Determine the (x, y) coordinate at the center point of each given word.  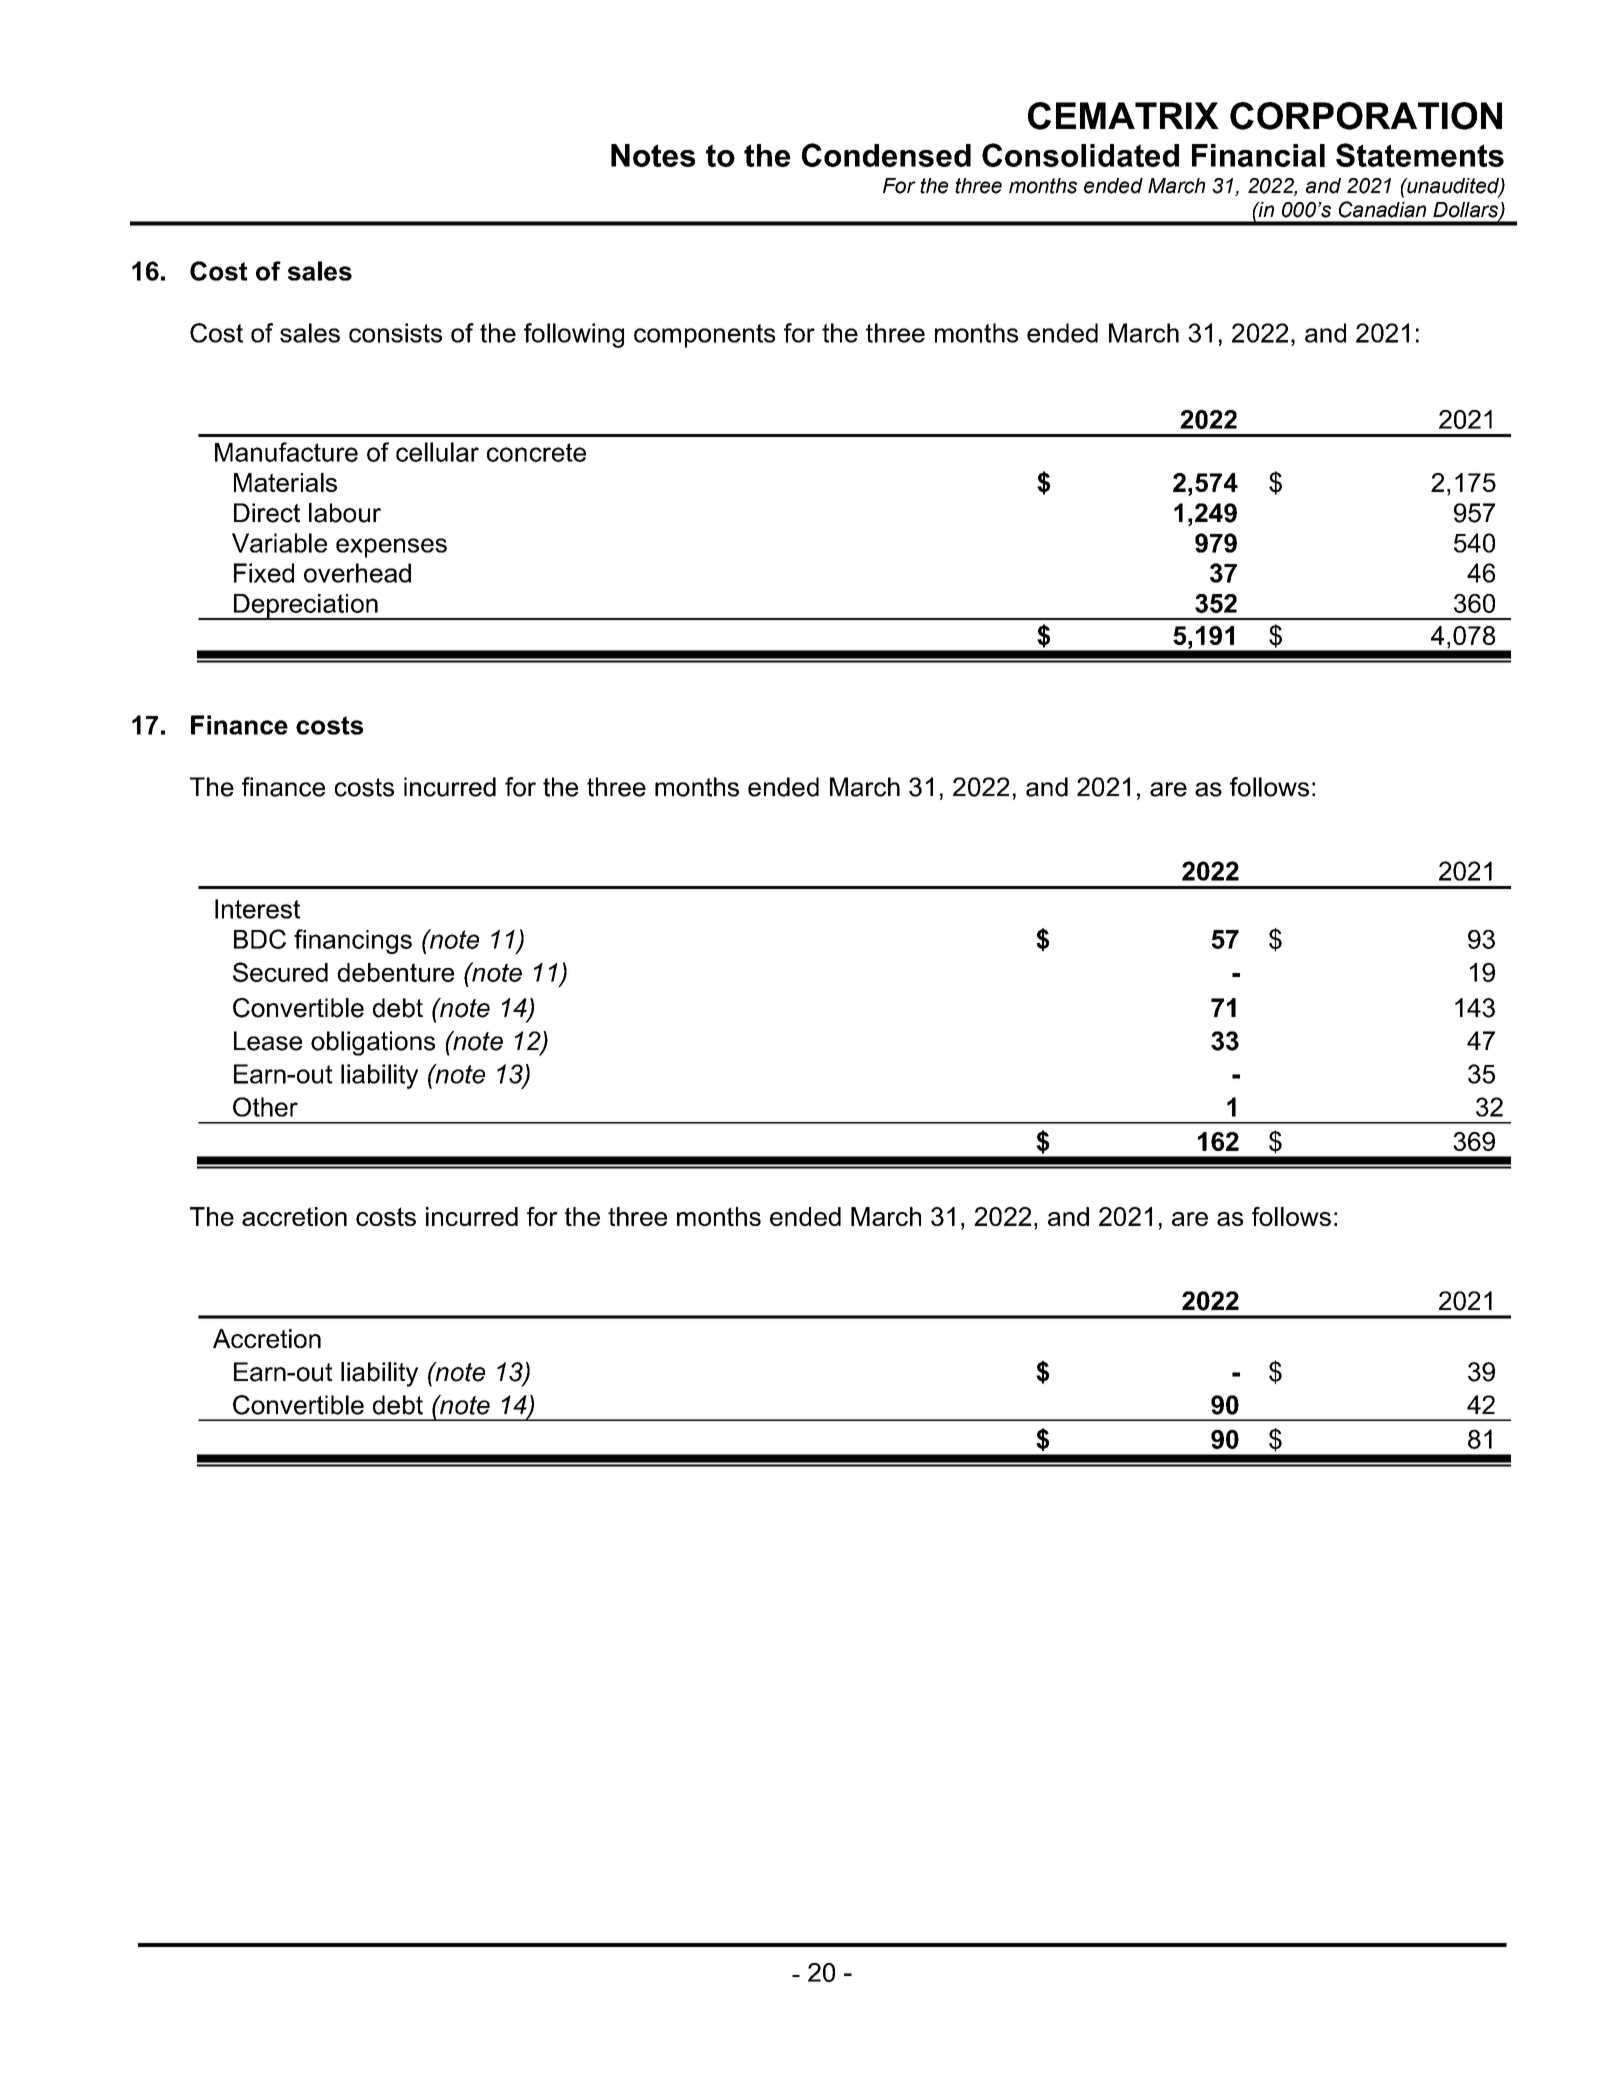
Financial (1258, 155)
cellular (437, 452)
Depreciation (305, 607)
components (704, 336)
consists (395, 333)
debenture (396, 972)
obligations (373, 1043)
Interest (257, 909)
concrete (536, 452)
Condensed (886, 155)
